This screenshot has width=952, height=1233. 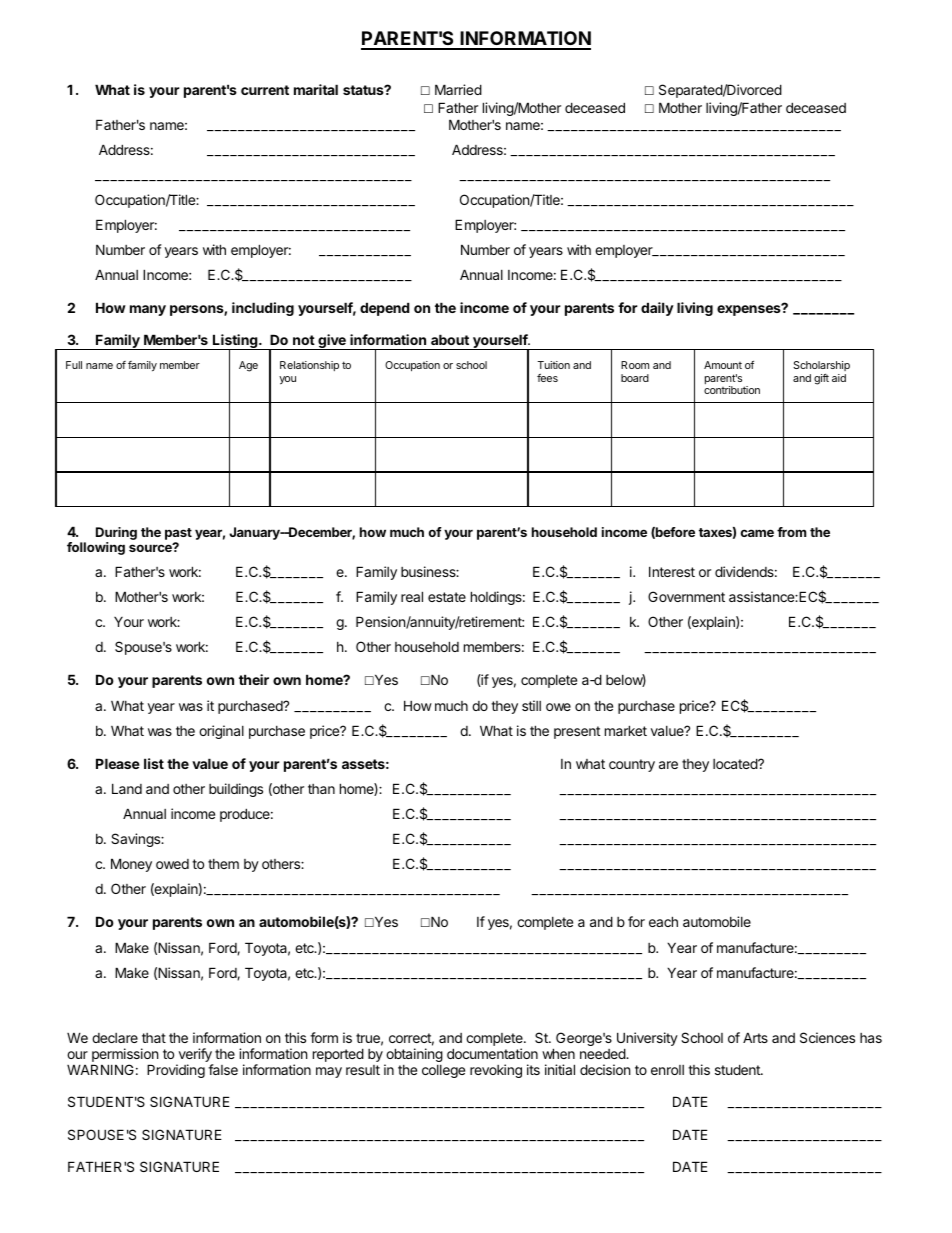 I want to click on that, so click(x=154, y=1038).
